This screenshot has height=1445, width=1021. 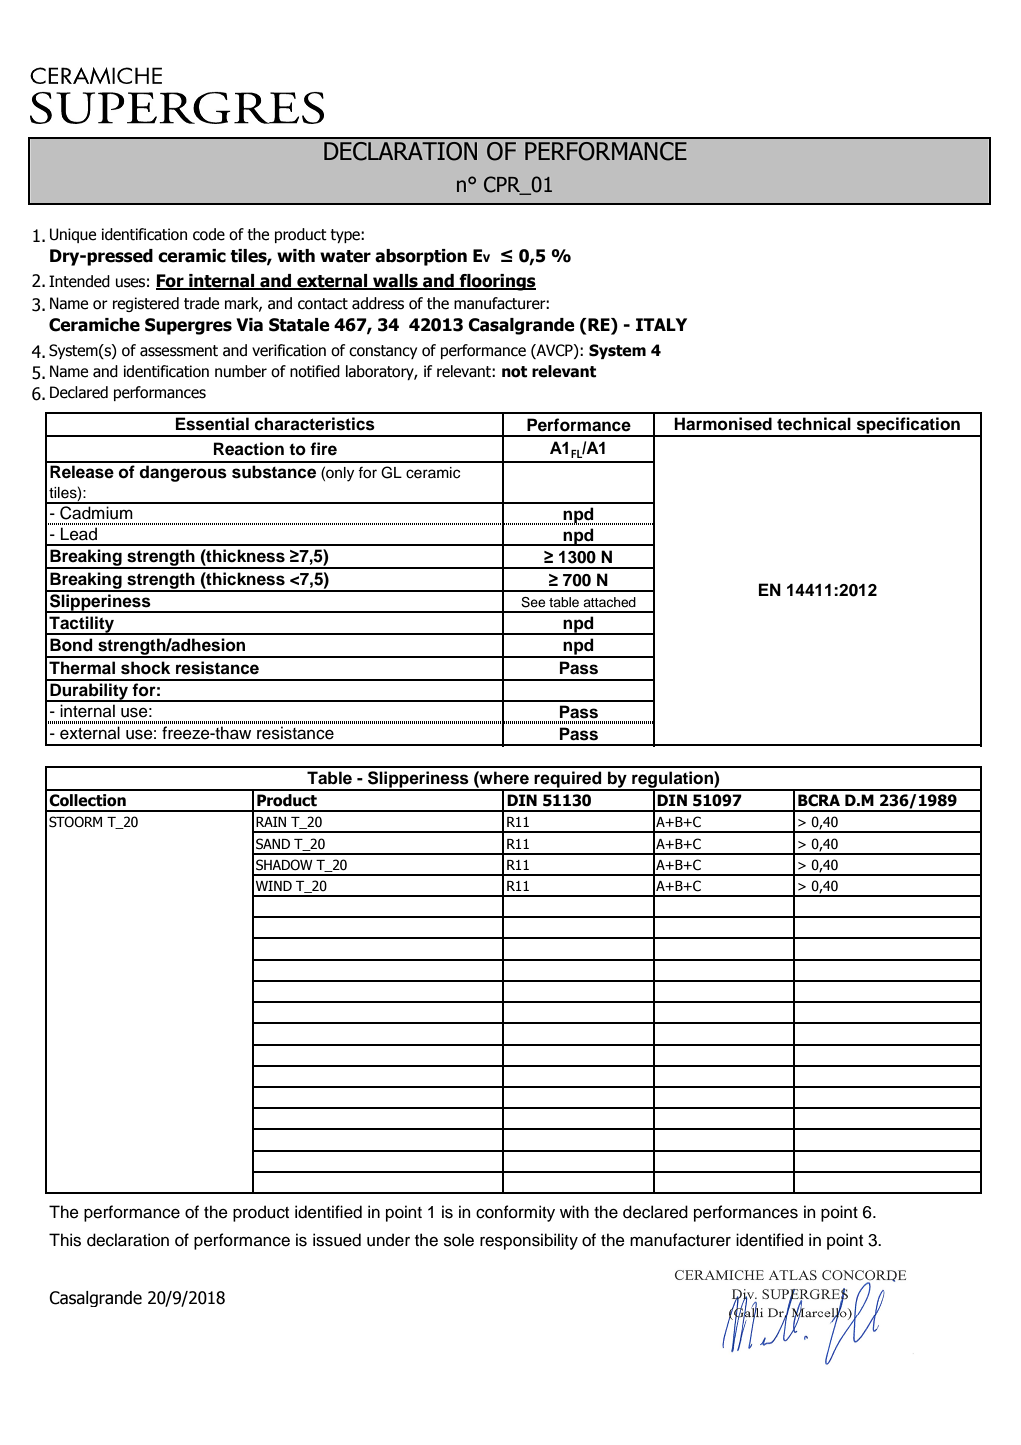 What do you see at coordinates (146, 304) in the screenshot?
I see `registered` at bounding box center [146, 304].
